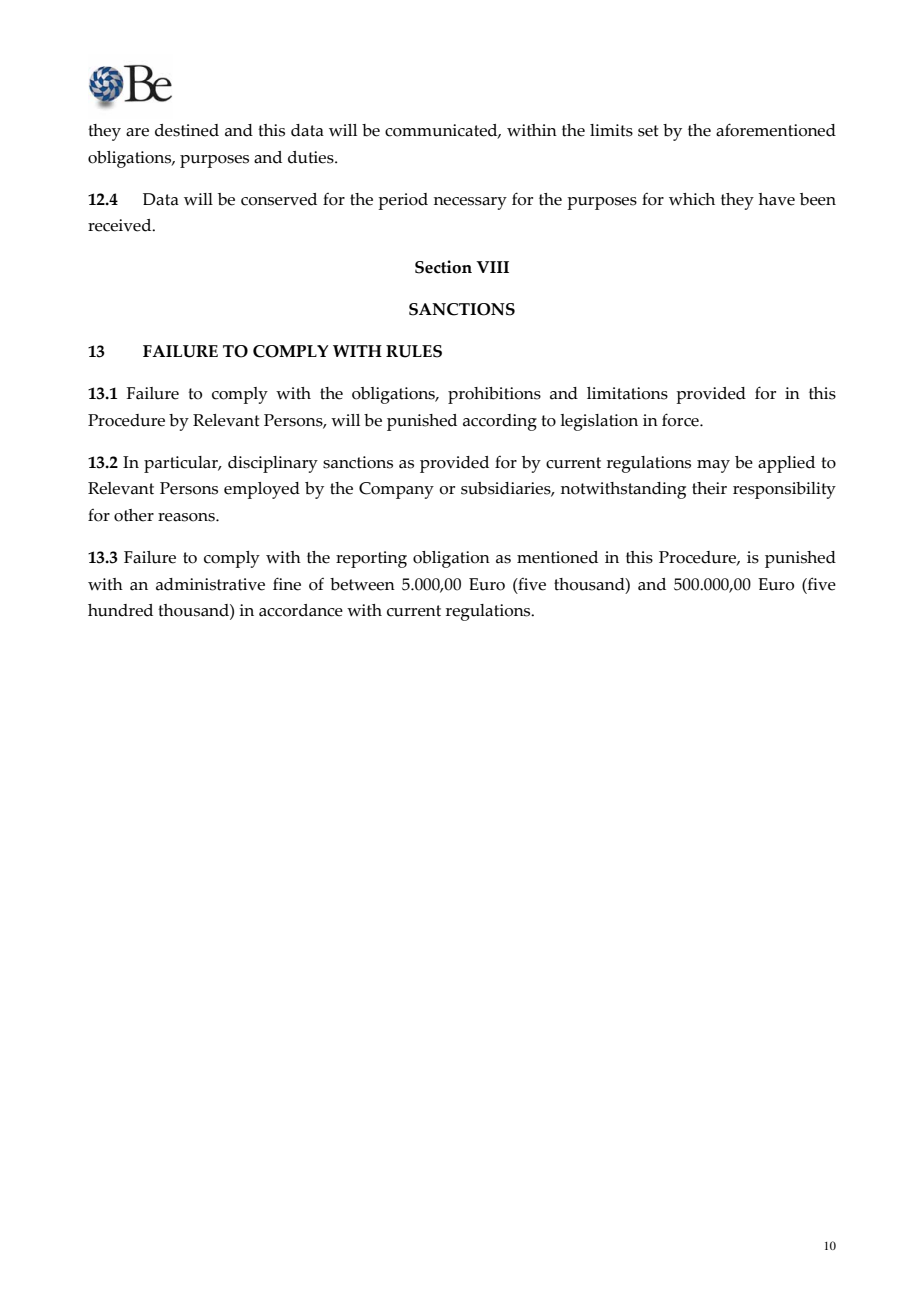 This image has height=1308, width=924. Describe the element at coordinates (121, 225) in the image. I see `received` at that location.
